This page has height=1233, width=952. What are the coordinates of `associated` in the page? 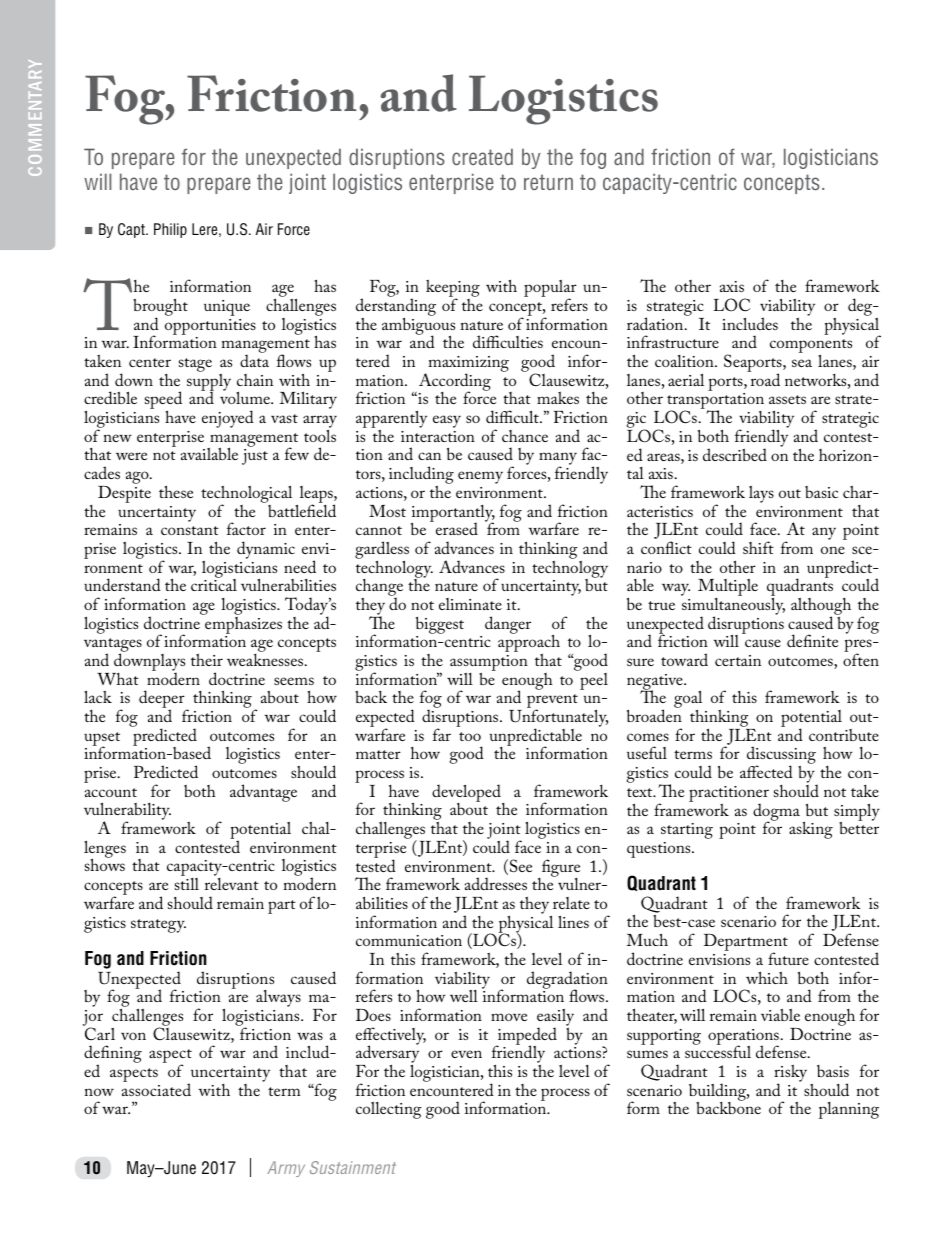 It's located at (156, 1088).
